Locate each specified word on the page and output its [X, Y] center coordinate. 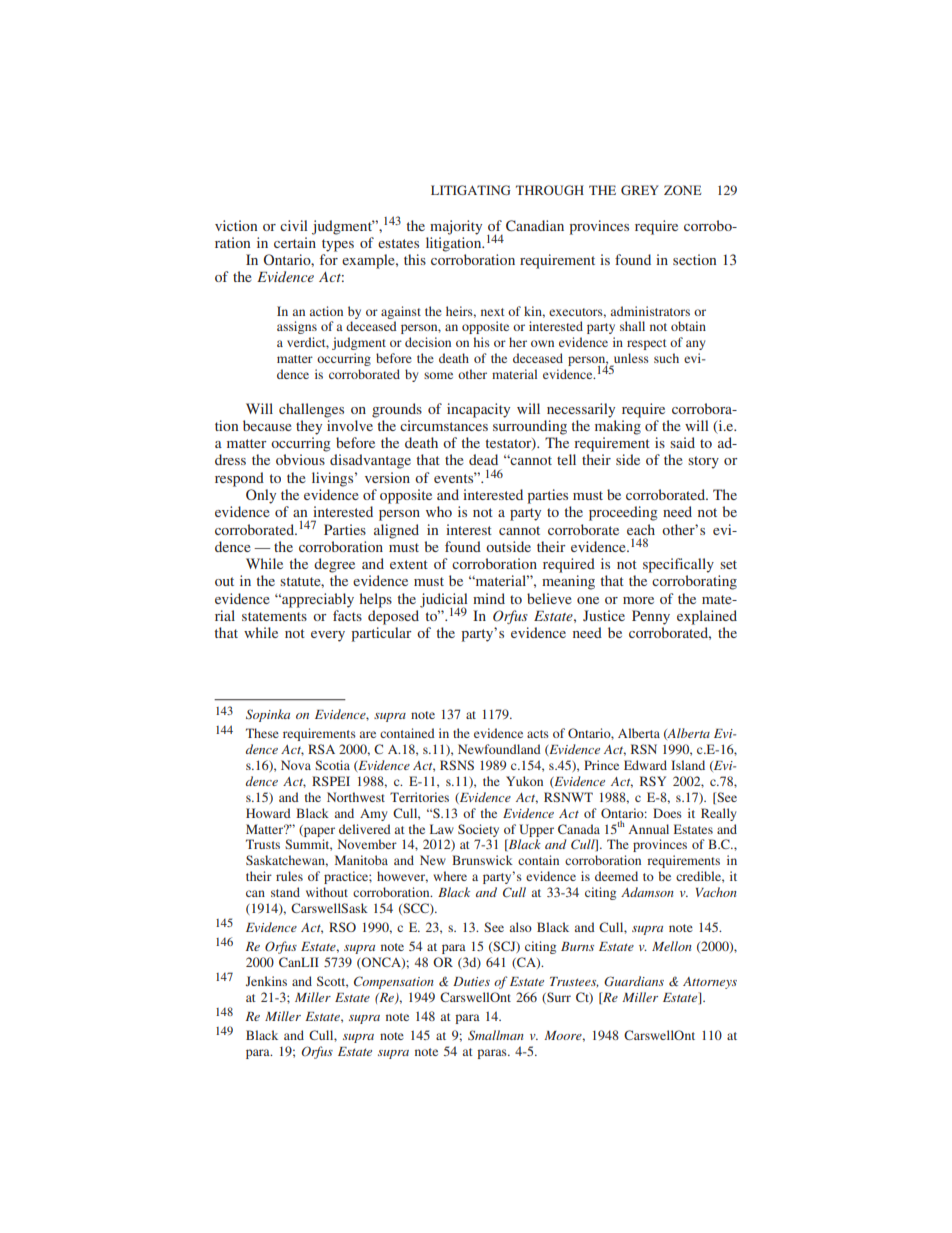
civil [294, 225]
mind [489, 598]
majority [456, 227]
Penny [651, 617]
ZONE [683, 190]
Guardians [634, 981]
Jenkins [266, 981]
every [328, 636]
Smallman [496, 1035]
